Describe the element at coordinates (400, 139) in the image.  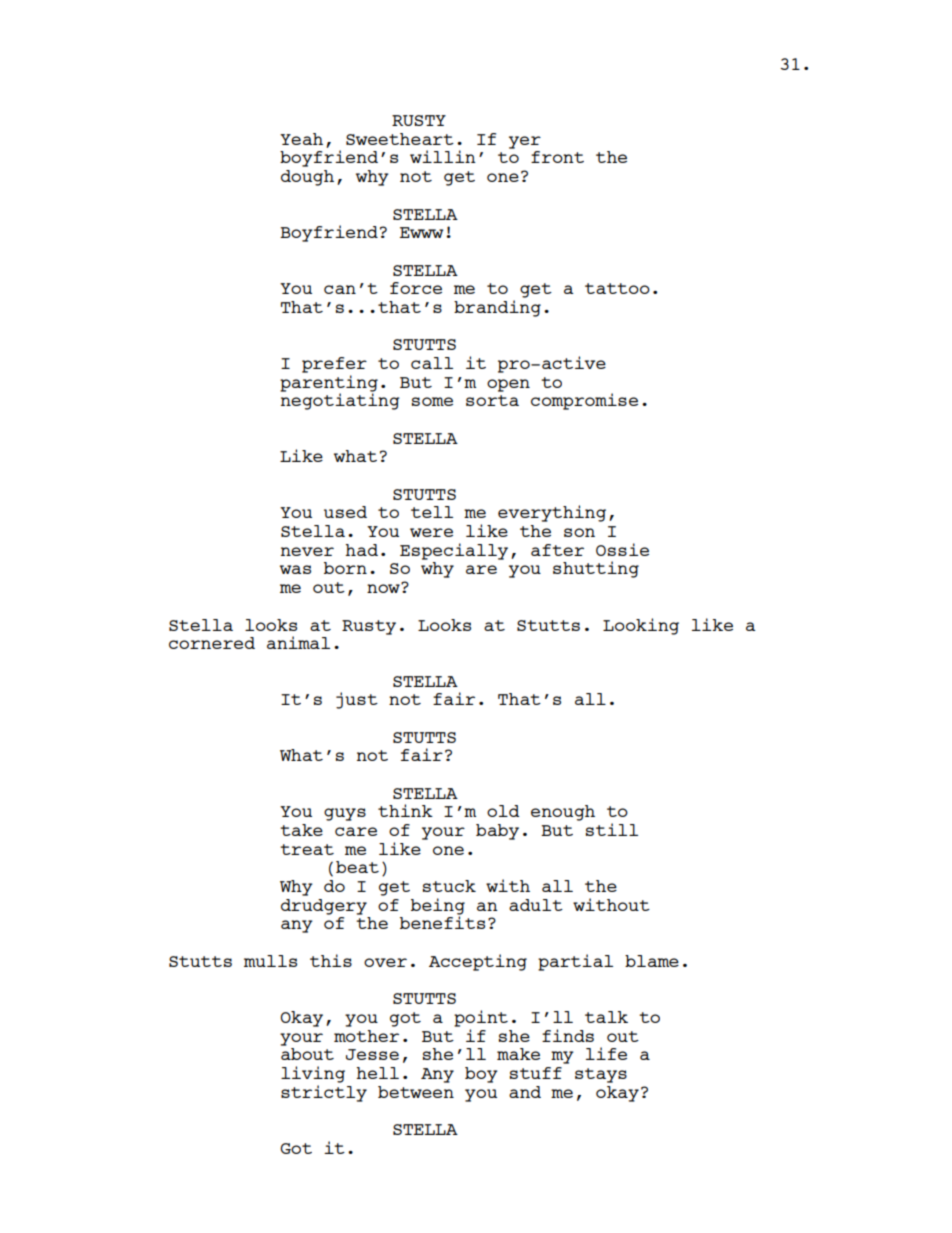
I see `Sweetheart` at that location.
